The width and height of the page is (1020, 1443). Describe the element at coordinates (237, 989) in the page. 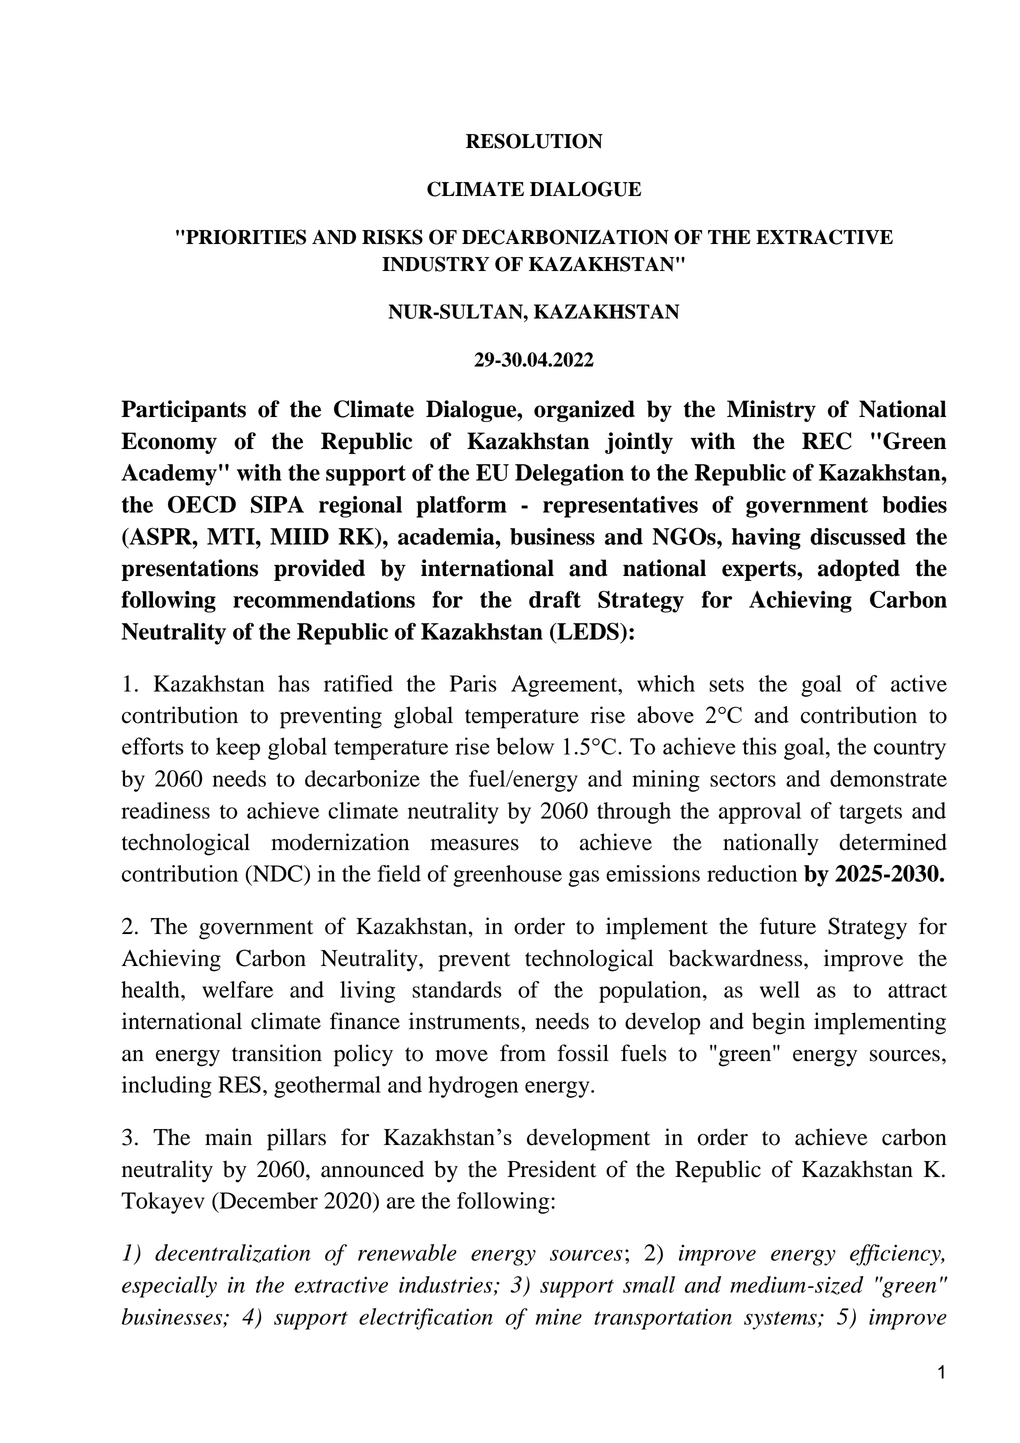

I see `welfare` at that location.
